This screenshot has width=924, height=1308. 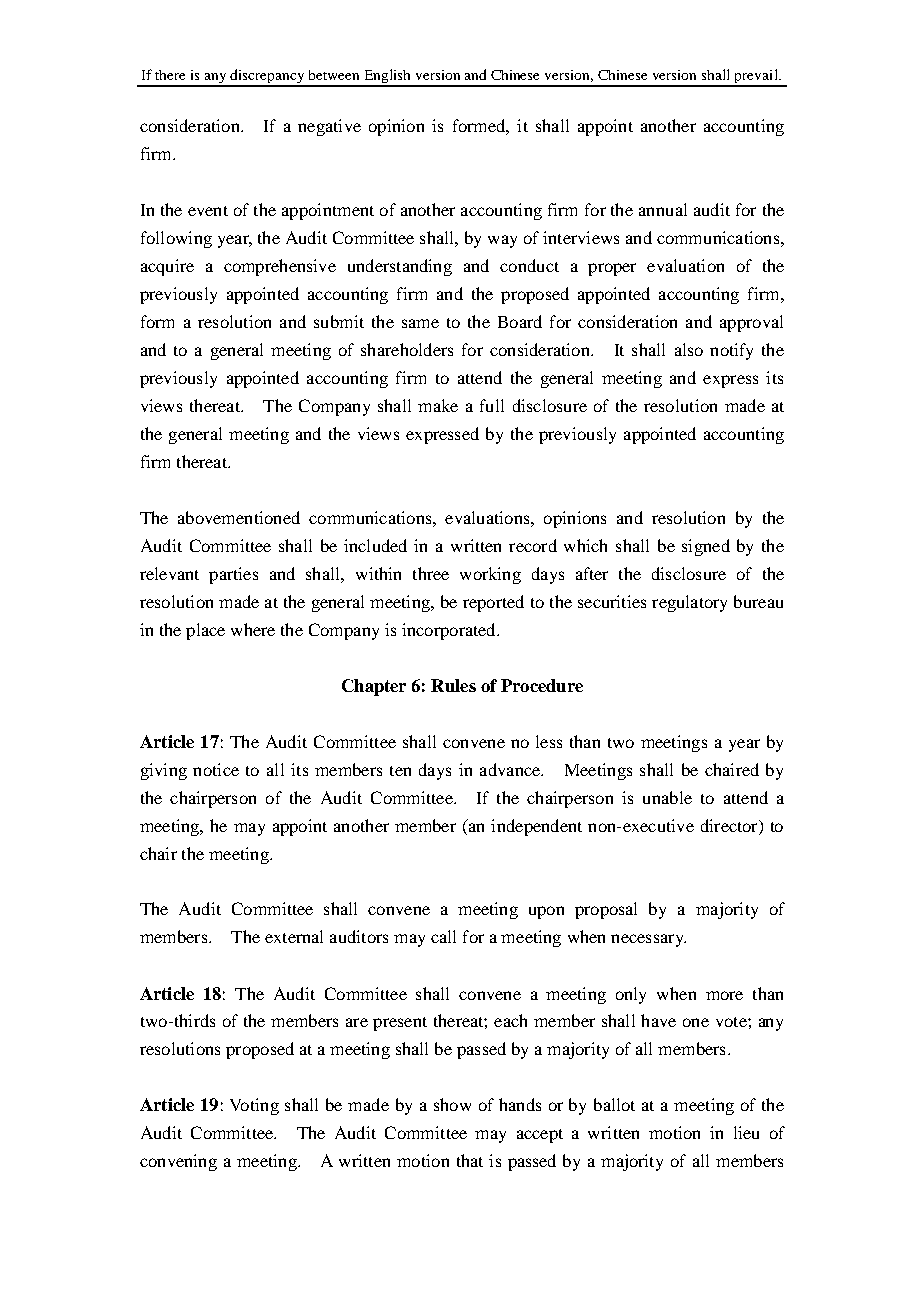 I want to click on regulatory, so click(x=689, y=603).
